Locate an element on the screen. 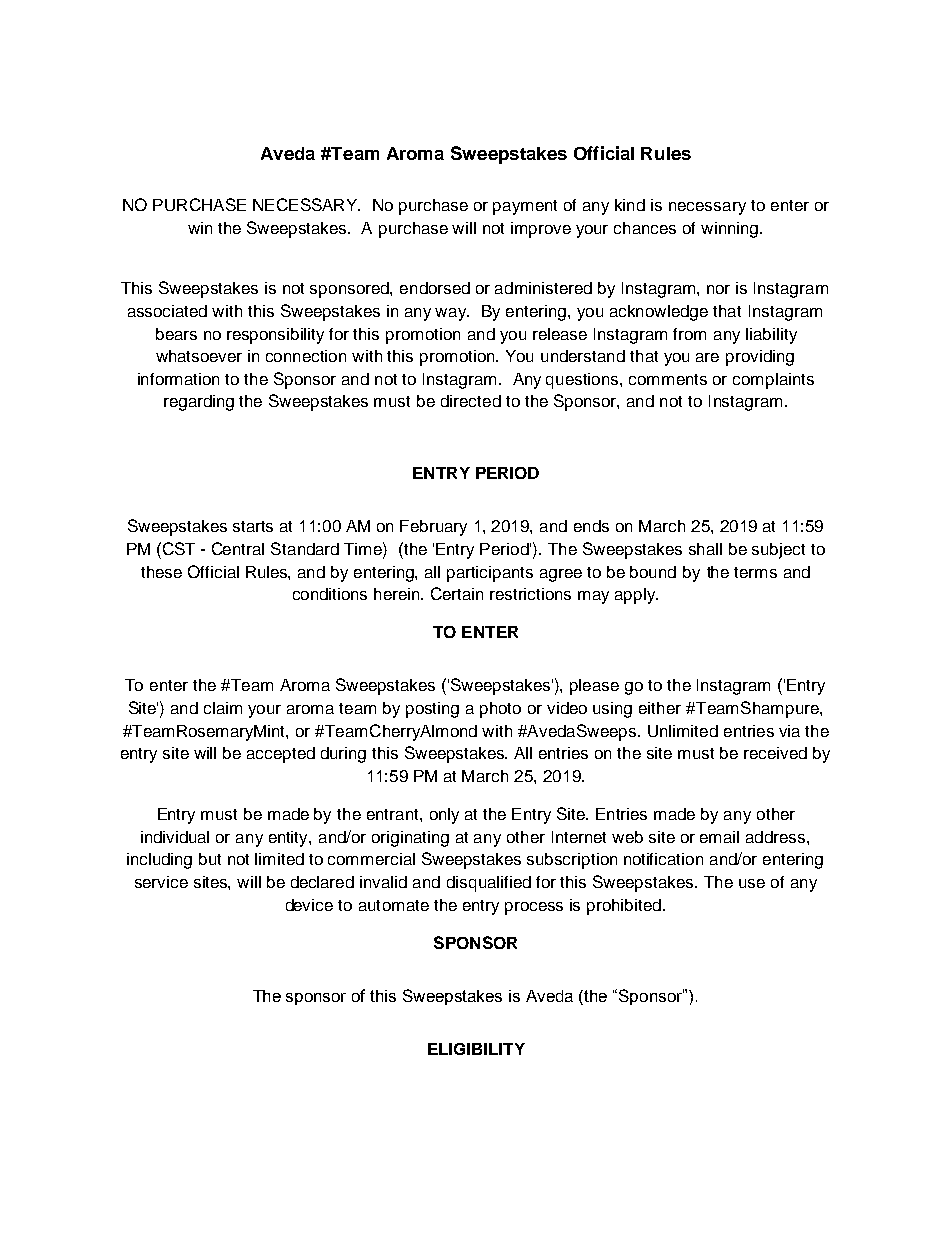 Image resolution: width=952 pixels, height=1233 pixels. February is located at coordinates (433, 528).
